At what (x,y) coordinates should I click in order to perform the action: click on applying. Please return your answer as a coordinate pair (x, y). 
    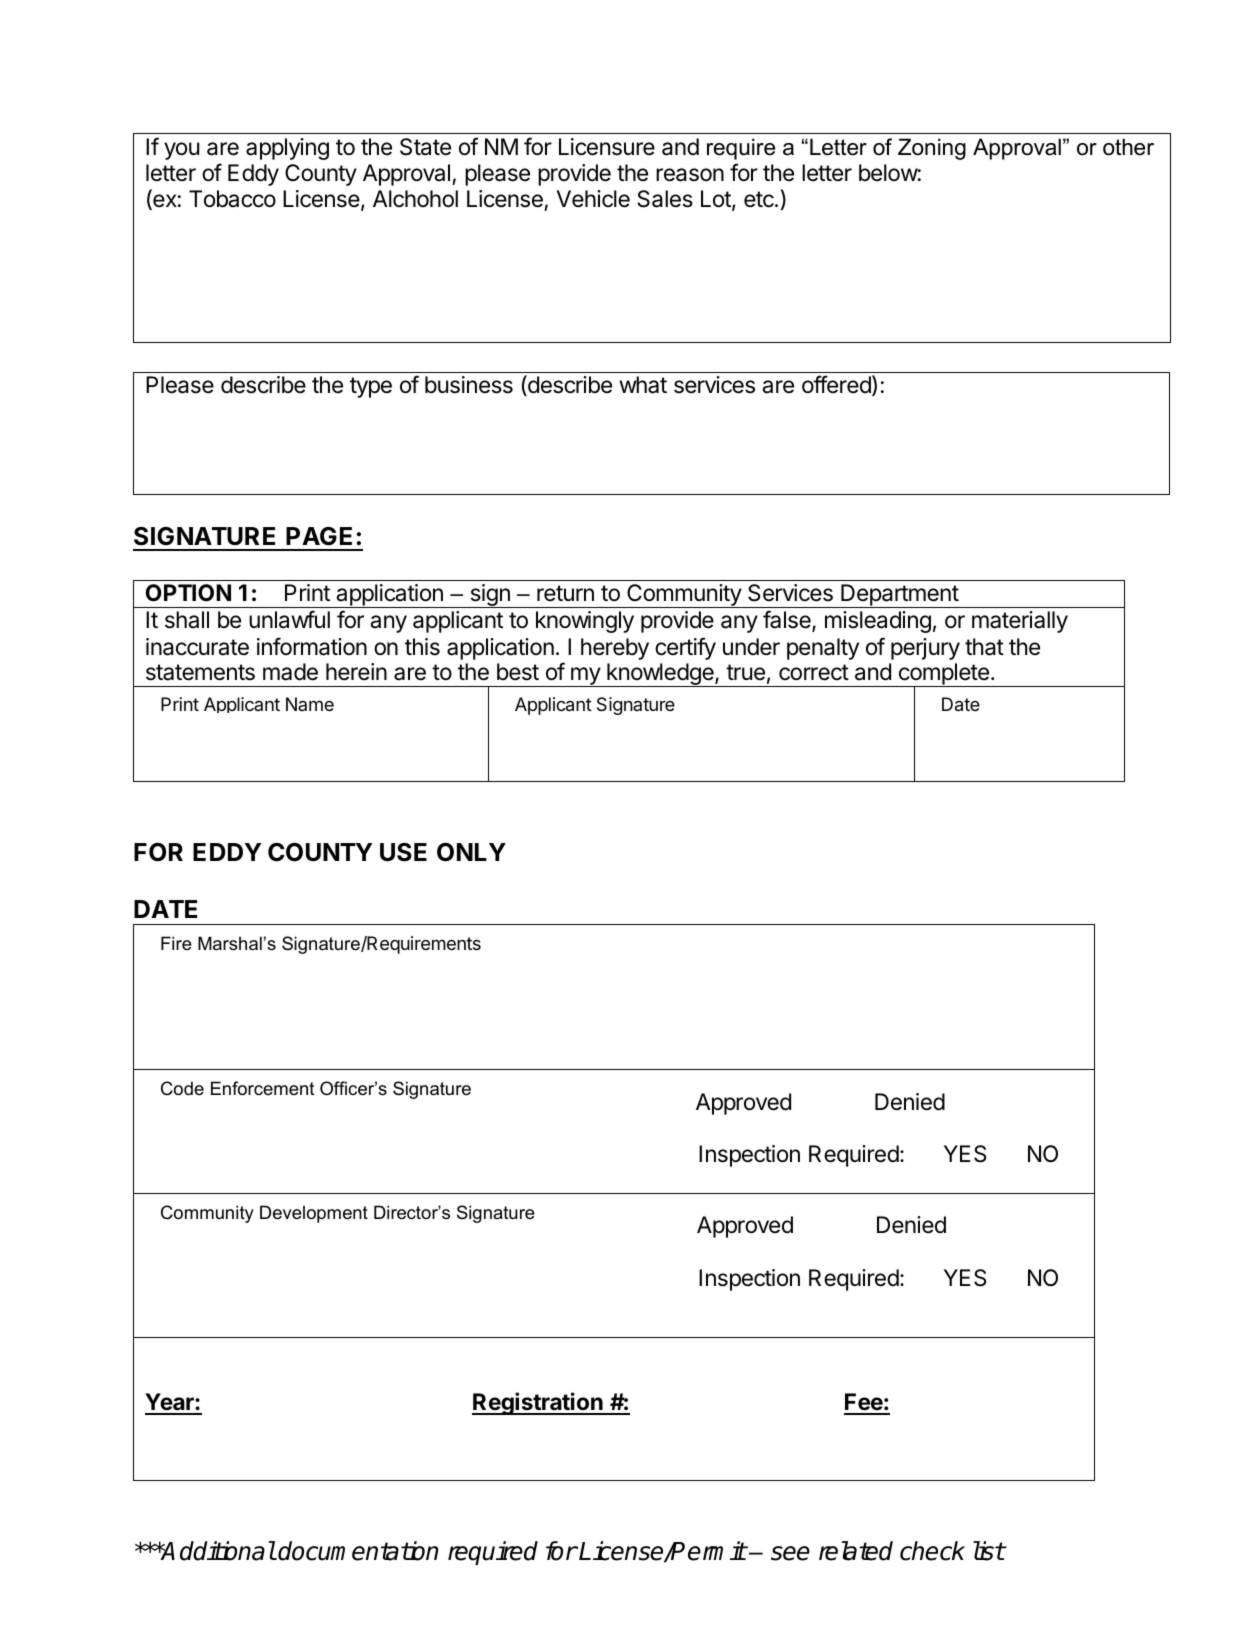
    Looking at the image, I should click on (287, 149).
